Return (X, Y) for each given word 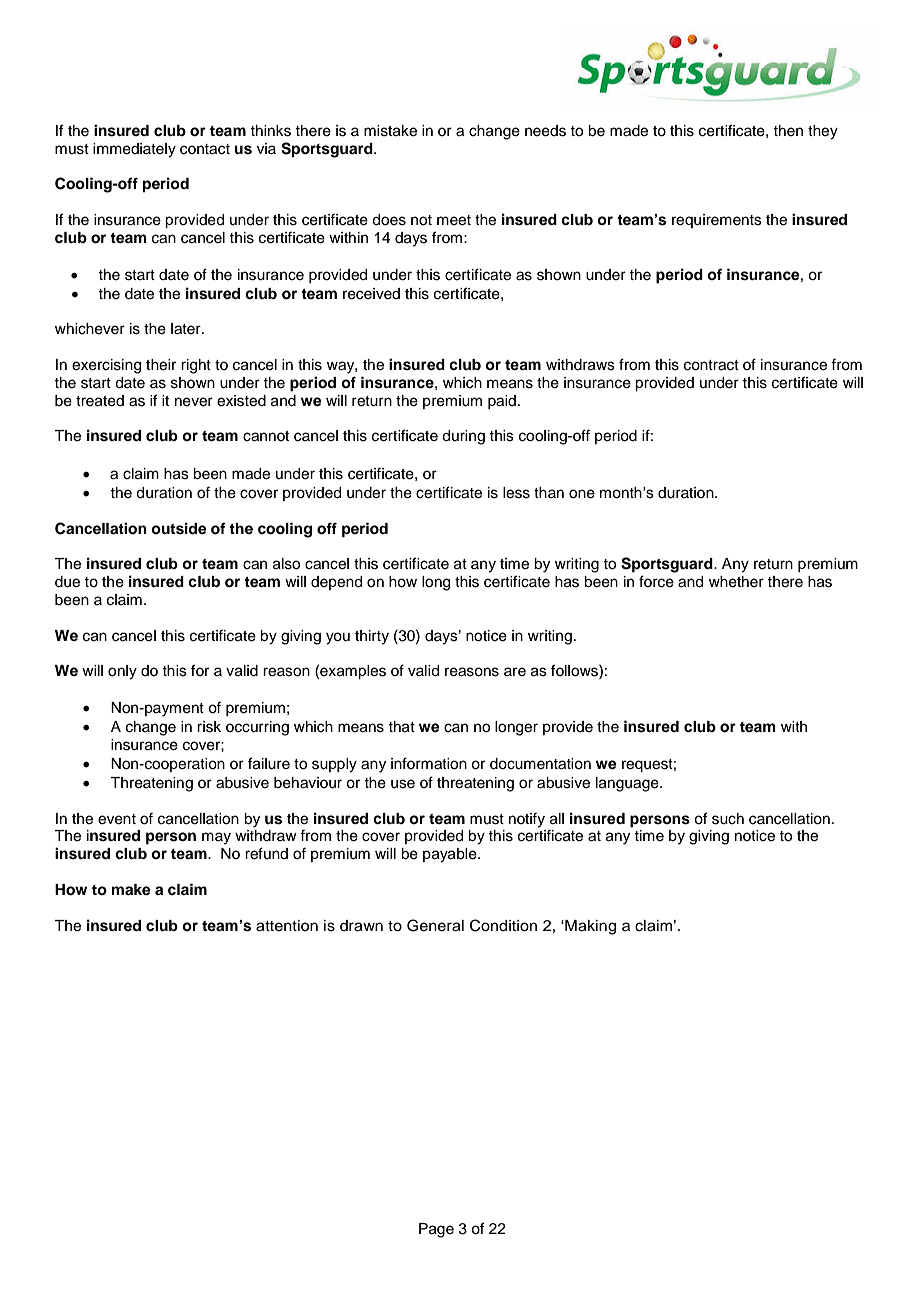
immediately (134, 150)
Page (436, 1230)
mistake (390, 131)
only (122, 672)
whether (736, 582)
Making (589, 927)
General (435, 925)
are (515, 672)
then (788, 131)
